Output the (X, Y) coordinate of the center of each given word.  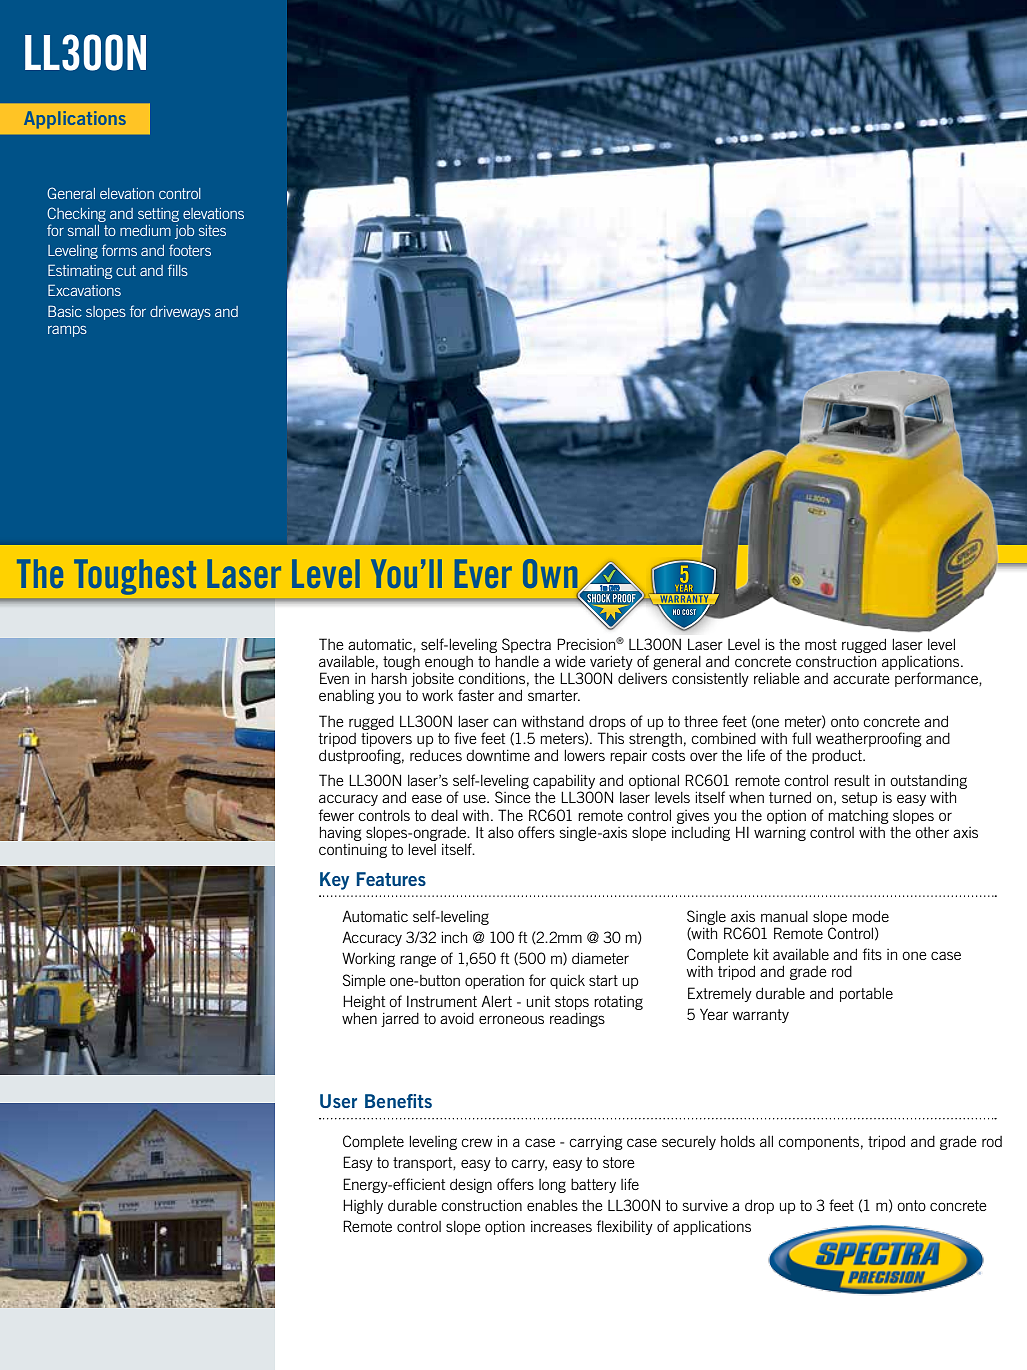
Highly (363, 1206)
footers (190, 250)
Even (334, 678)
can (504, 722)
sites (212, 230)
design (471, 1186)
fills (178, 270)
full (801, 738)
